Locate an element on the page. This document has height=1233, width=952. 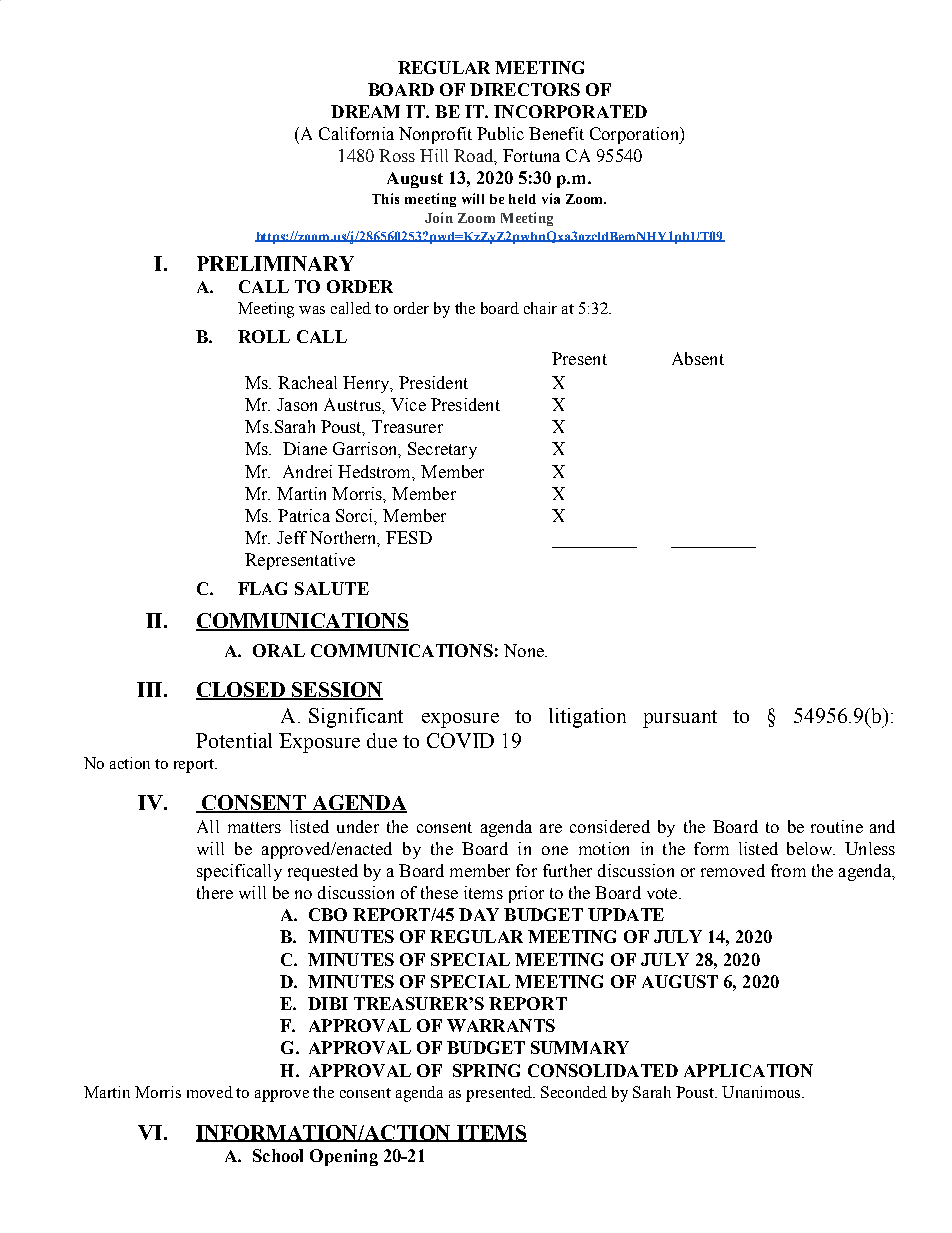
None is located at coordinates (525, 650).
